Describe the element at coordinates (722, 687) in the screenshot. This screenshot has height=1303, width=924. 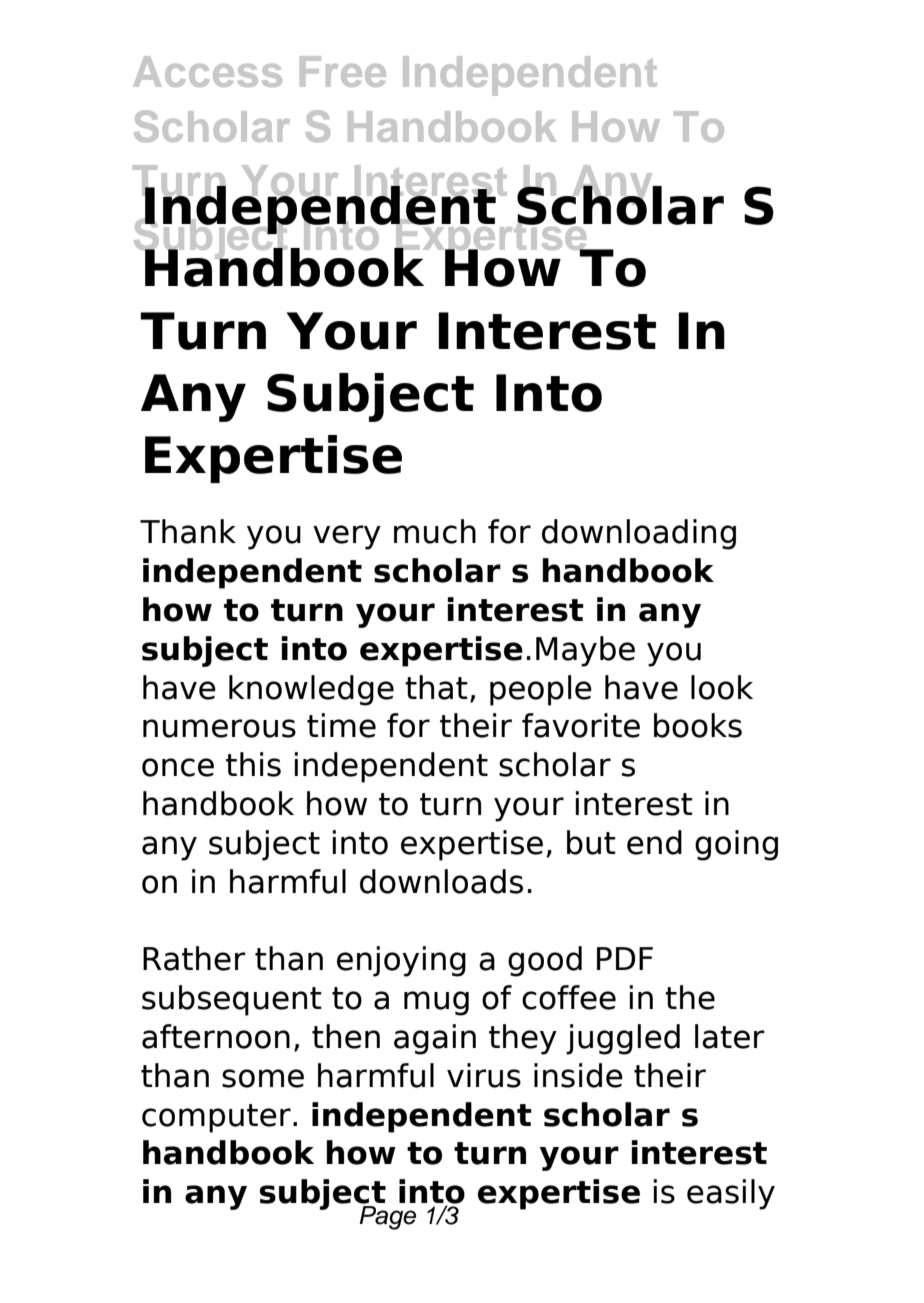
I see `look` at that location.
